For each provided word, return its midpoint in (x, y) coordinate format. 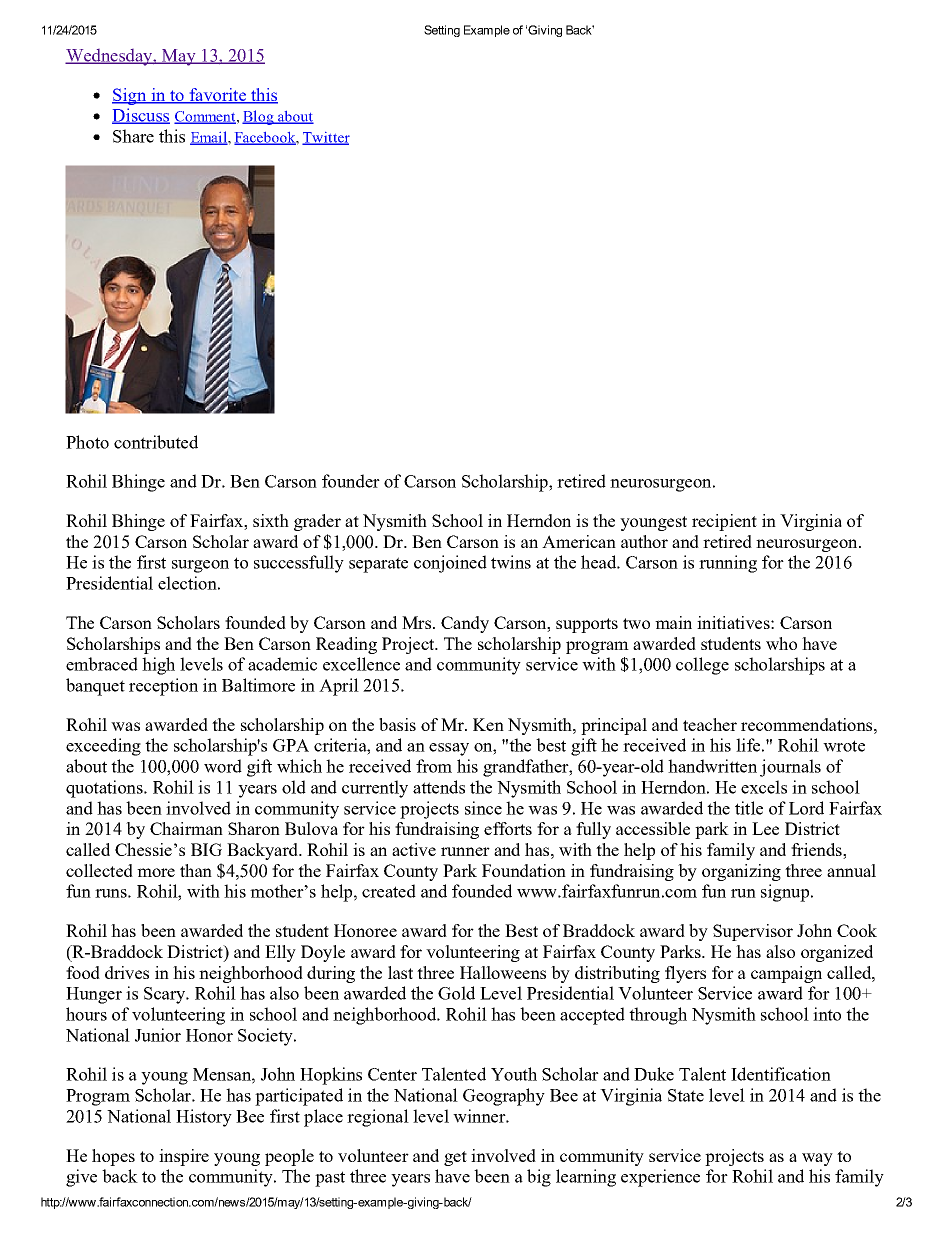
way (817, 1159)
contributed (156, 442)
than (196, 870)
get (455, 1158)
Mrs (416, 622)
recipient (724, 522)
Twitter (326, 138)
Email (209, 138)
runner (465, 851)
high (158, 666)
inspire (184, 1157)
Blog (259, 117)
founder (351, 481)
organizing (741, 872)
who (781, 643)
